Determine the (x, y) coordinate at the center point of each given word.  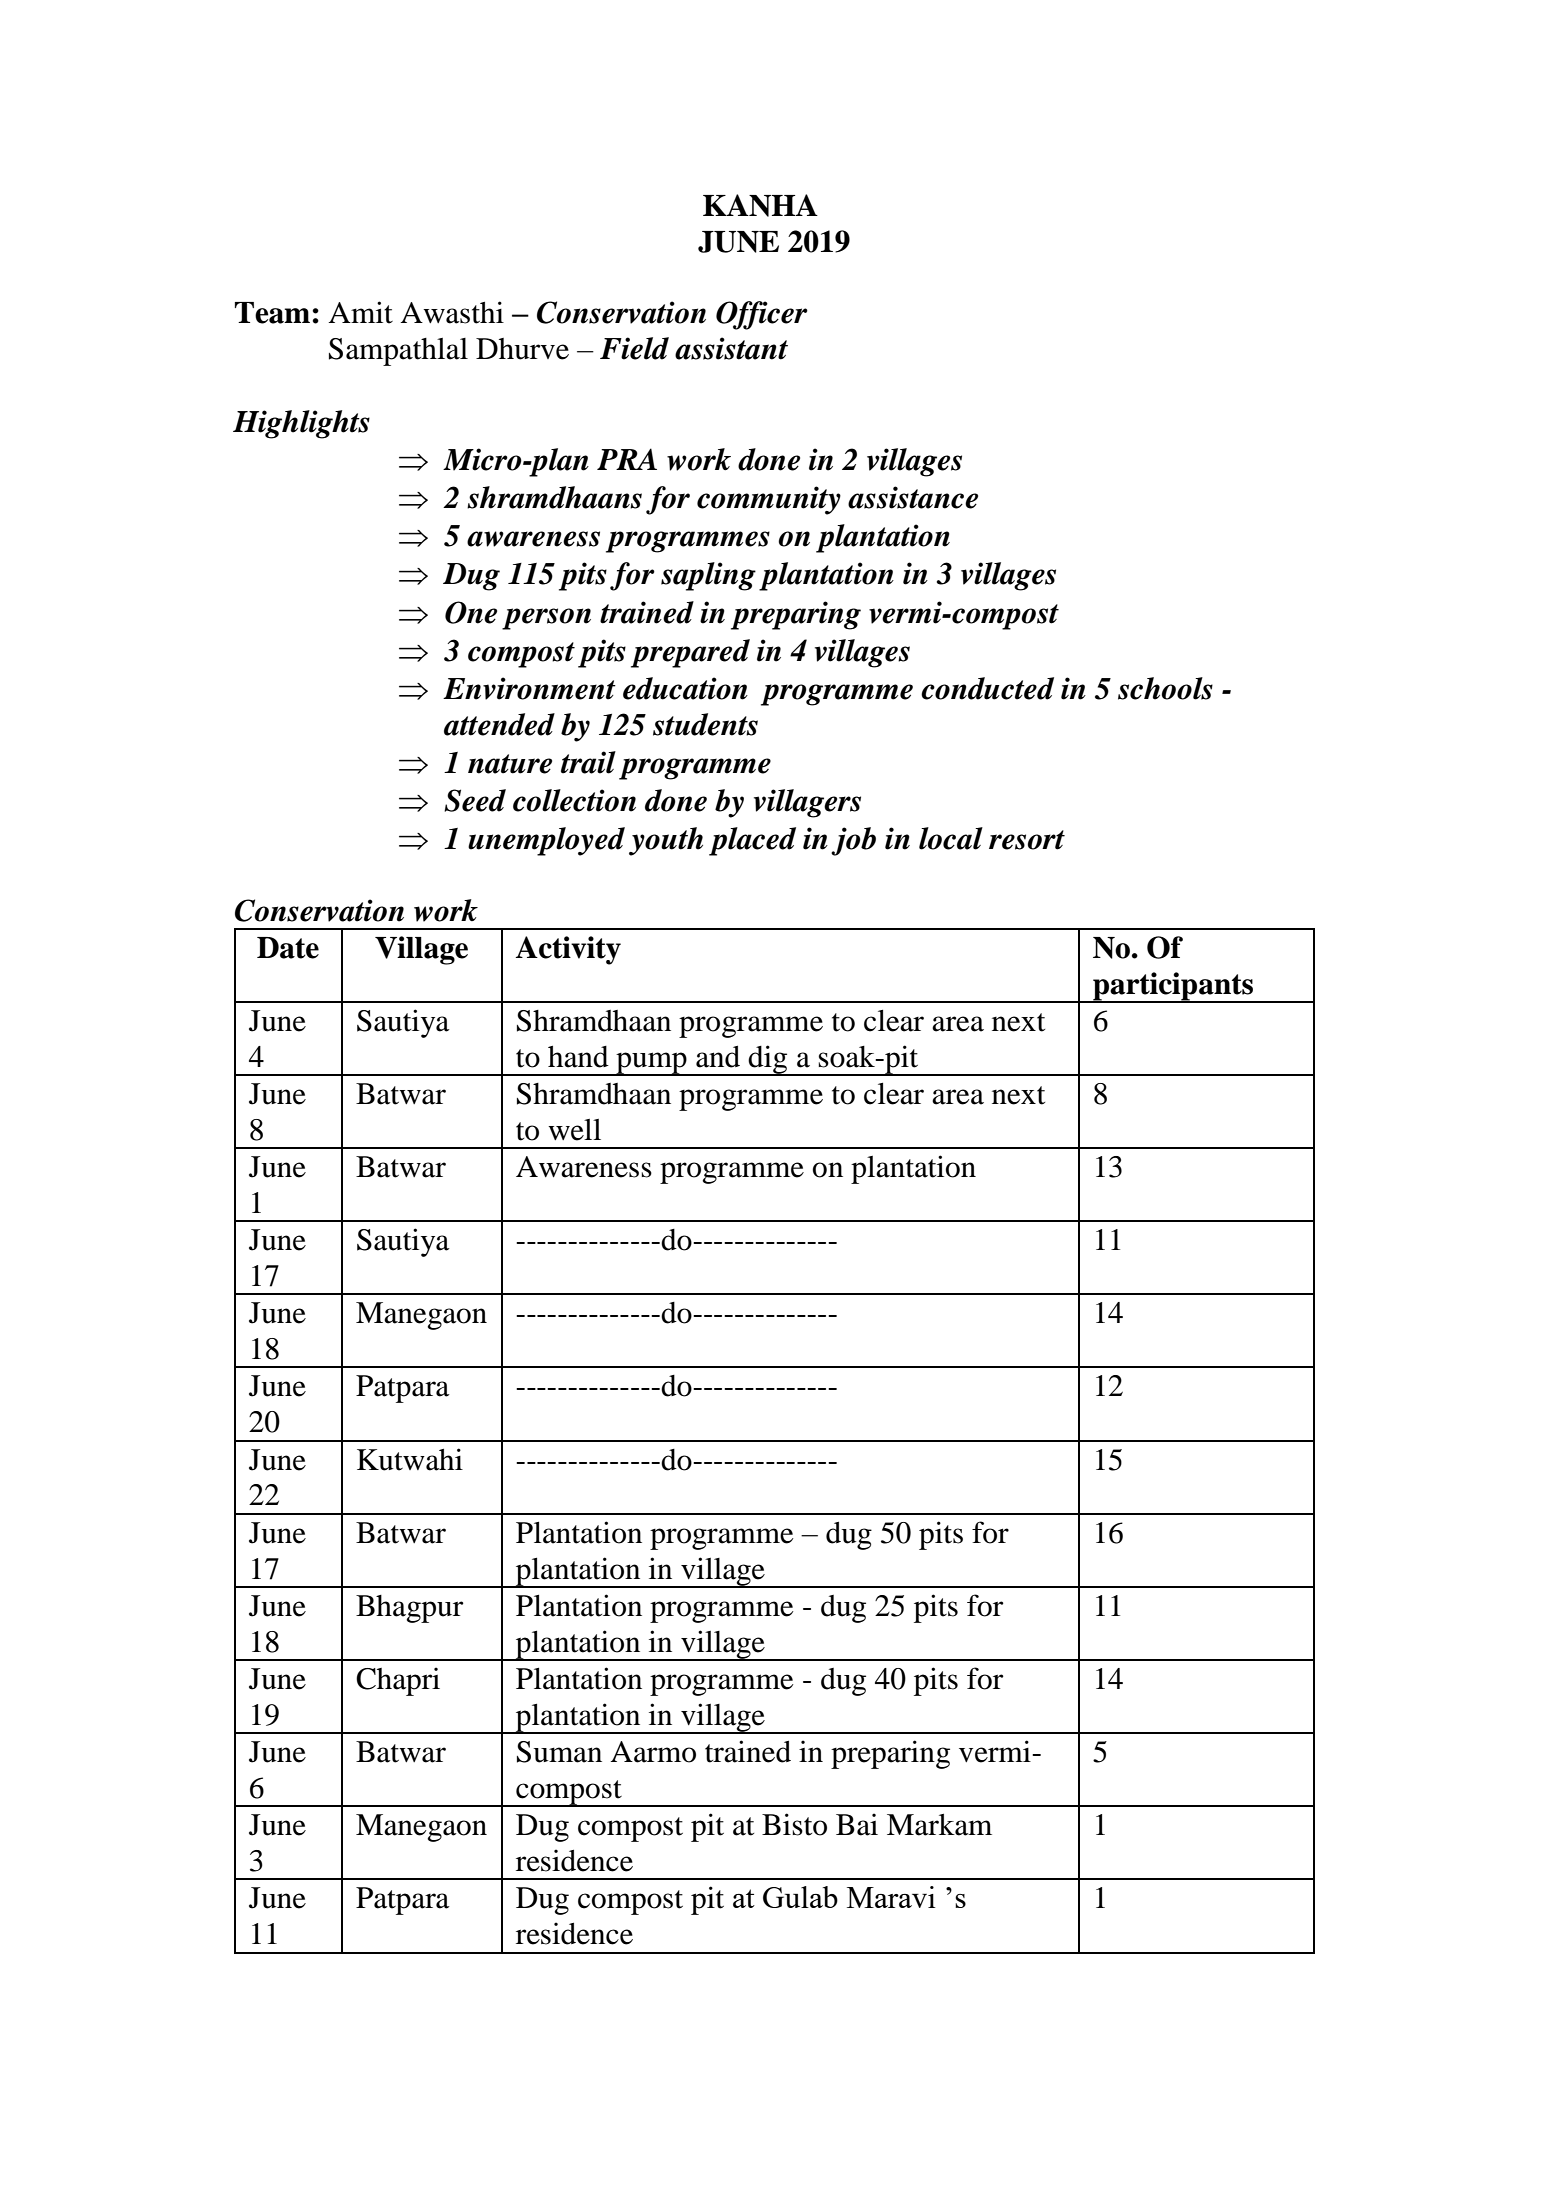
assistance (913, 497)
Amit (360, 312)
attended (499, 724)
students (705, 724)
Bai (857, 1824)
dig (768, 1060)
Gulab (800, 1897)
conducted (987, 688)
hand (578, 1057)
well (574, 1130)
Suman (559, 1752)
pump (651, 1064)
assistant (731, 348)
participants (1173, 987)
